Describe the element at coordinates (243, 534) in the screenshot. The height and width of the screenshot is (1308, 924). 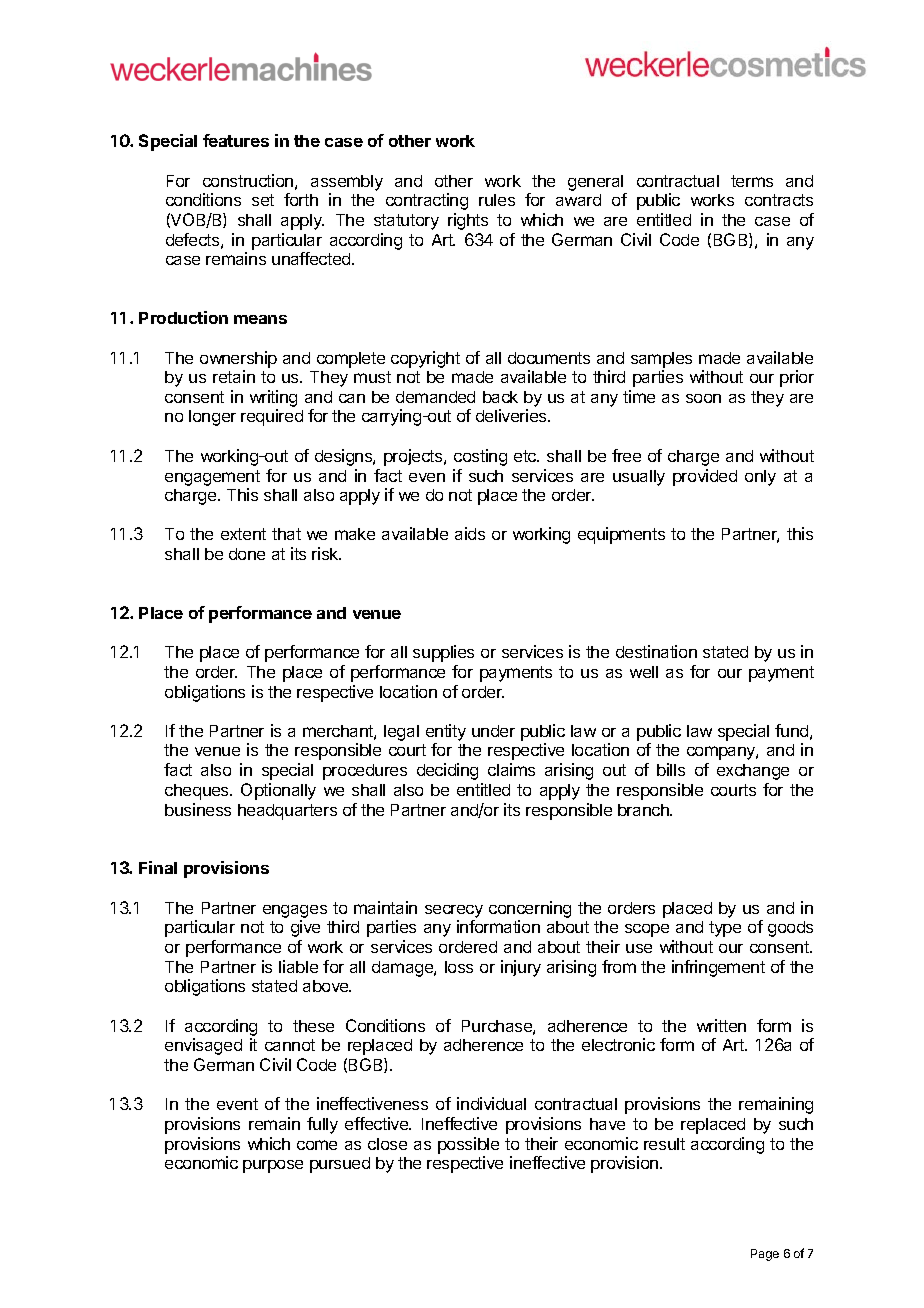
I see `extent` at that location.
